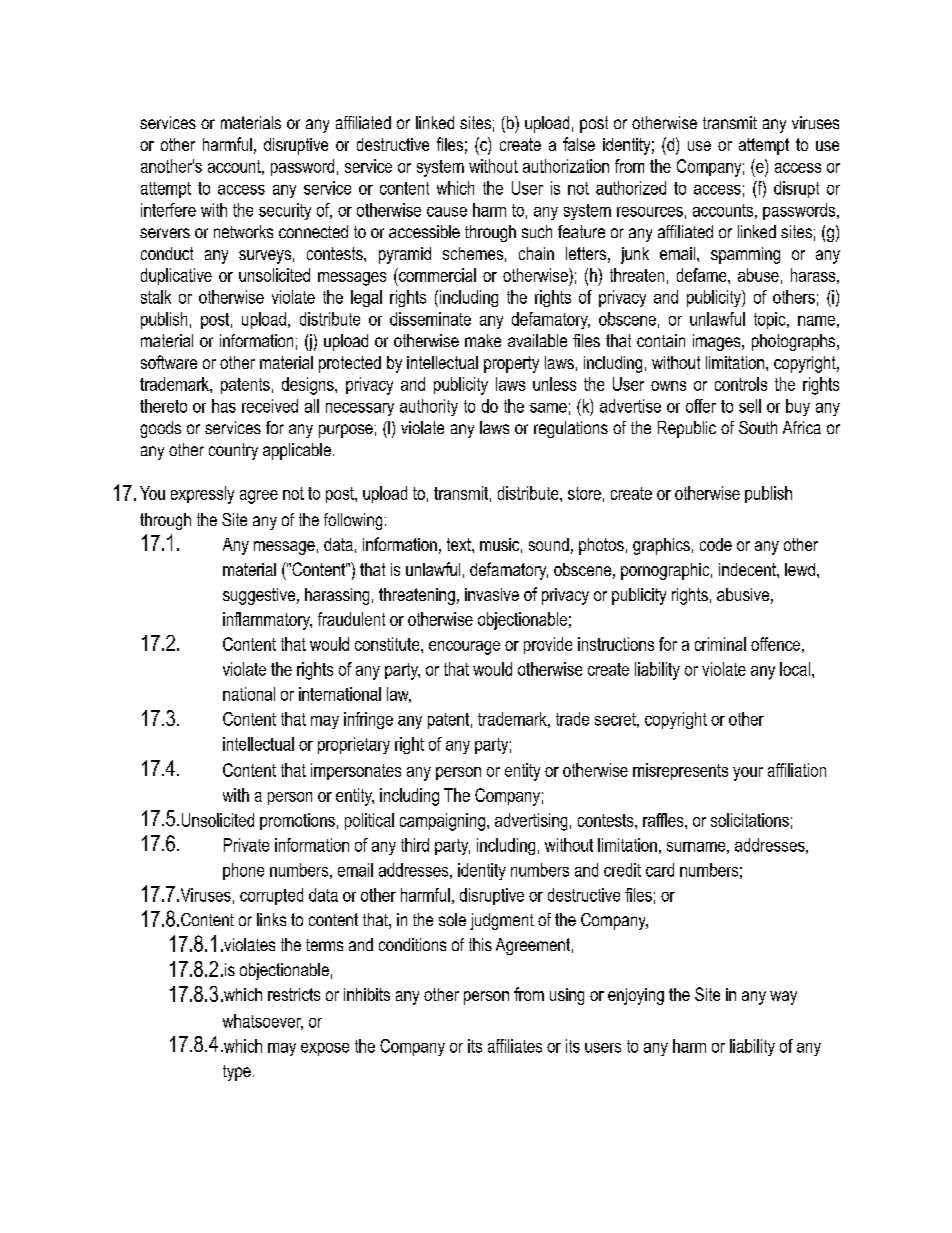 Image resolution: width=952 pixels, height=1233 pixels. Describe the element at coordinates (246, 845) in the image. I see `Private` at that location.
